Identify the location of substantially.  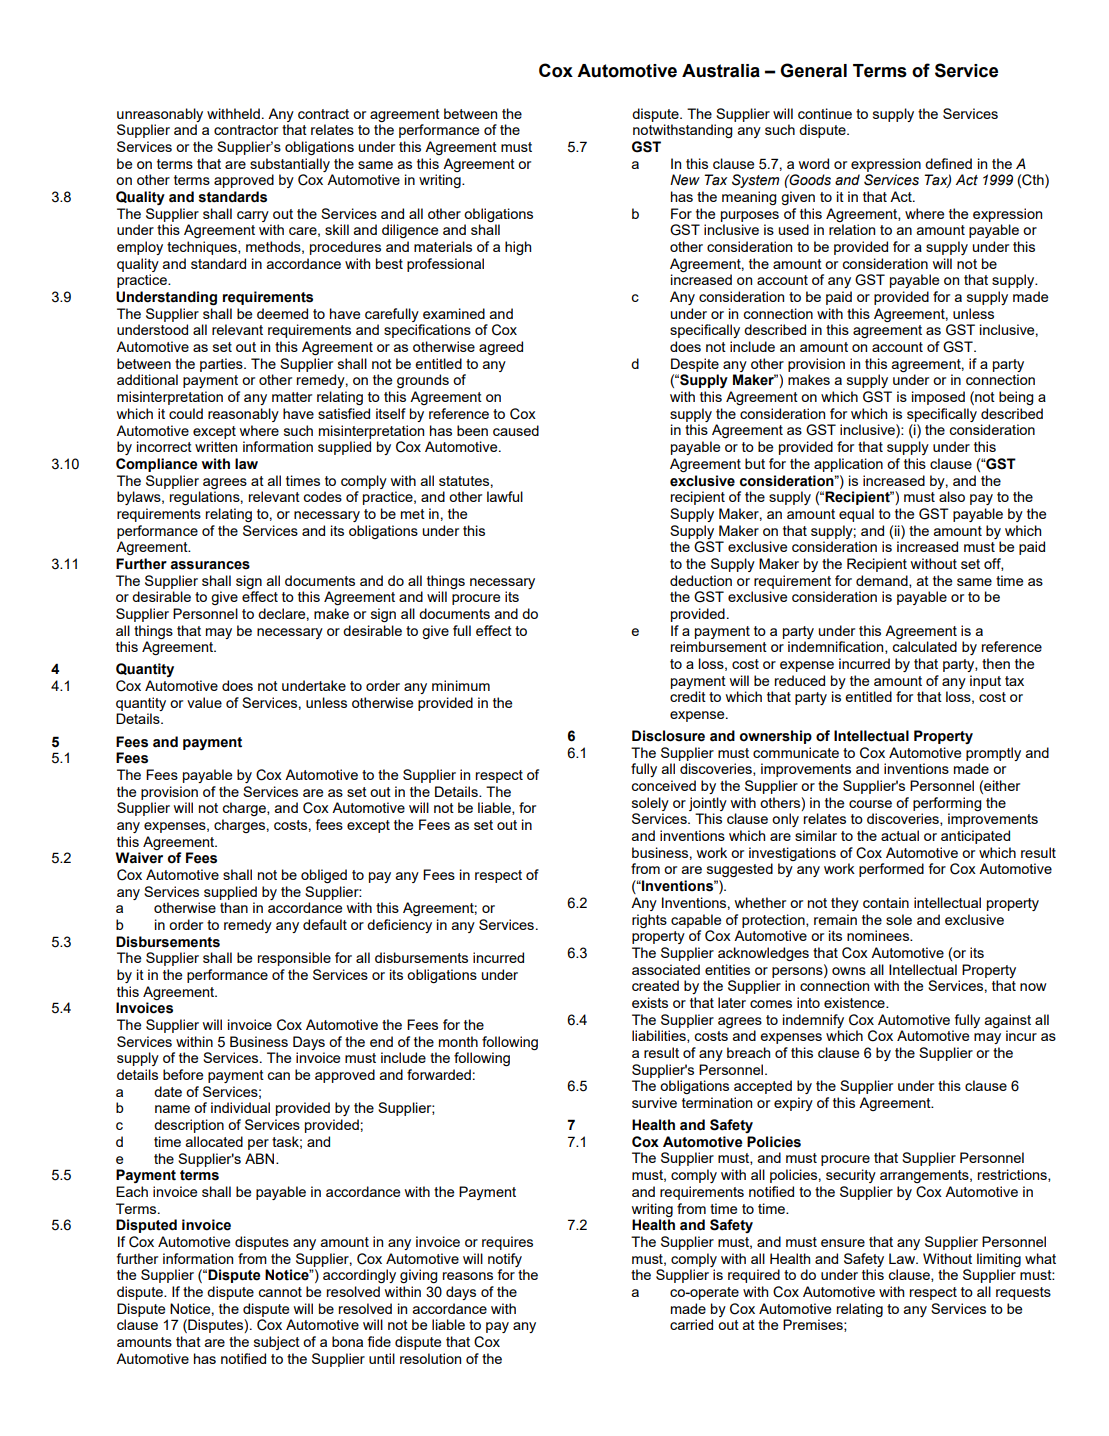
(290, 165).
